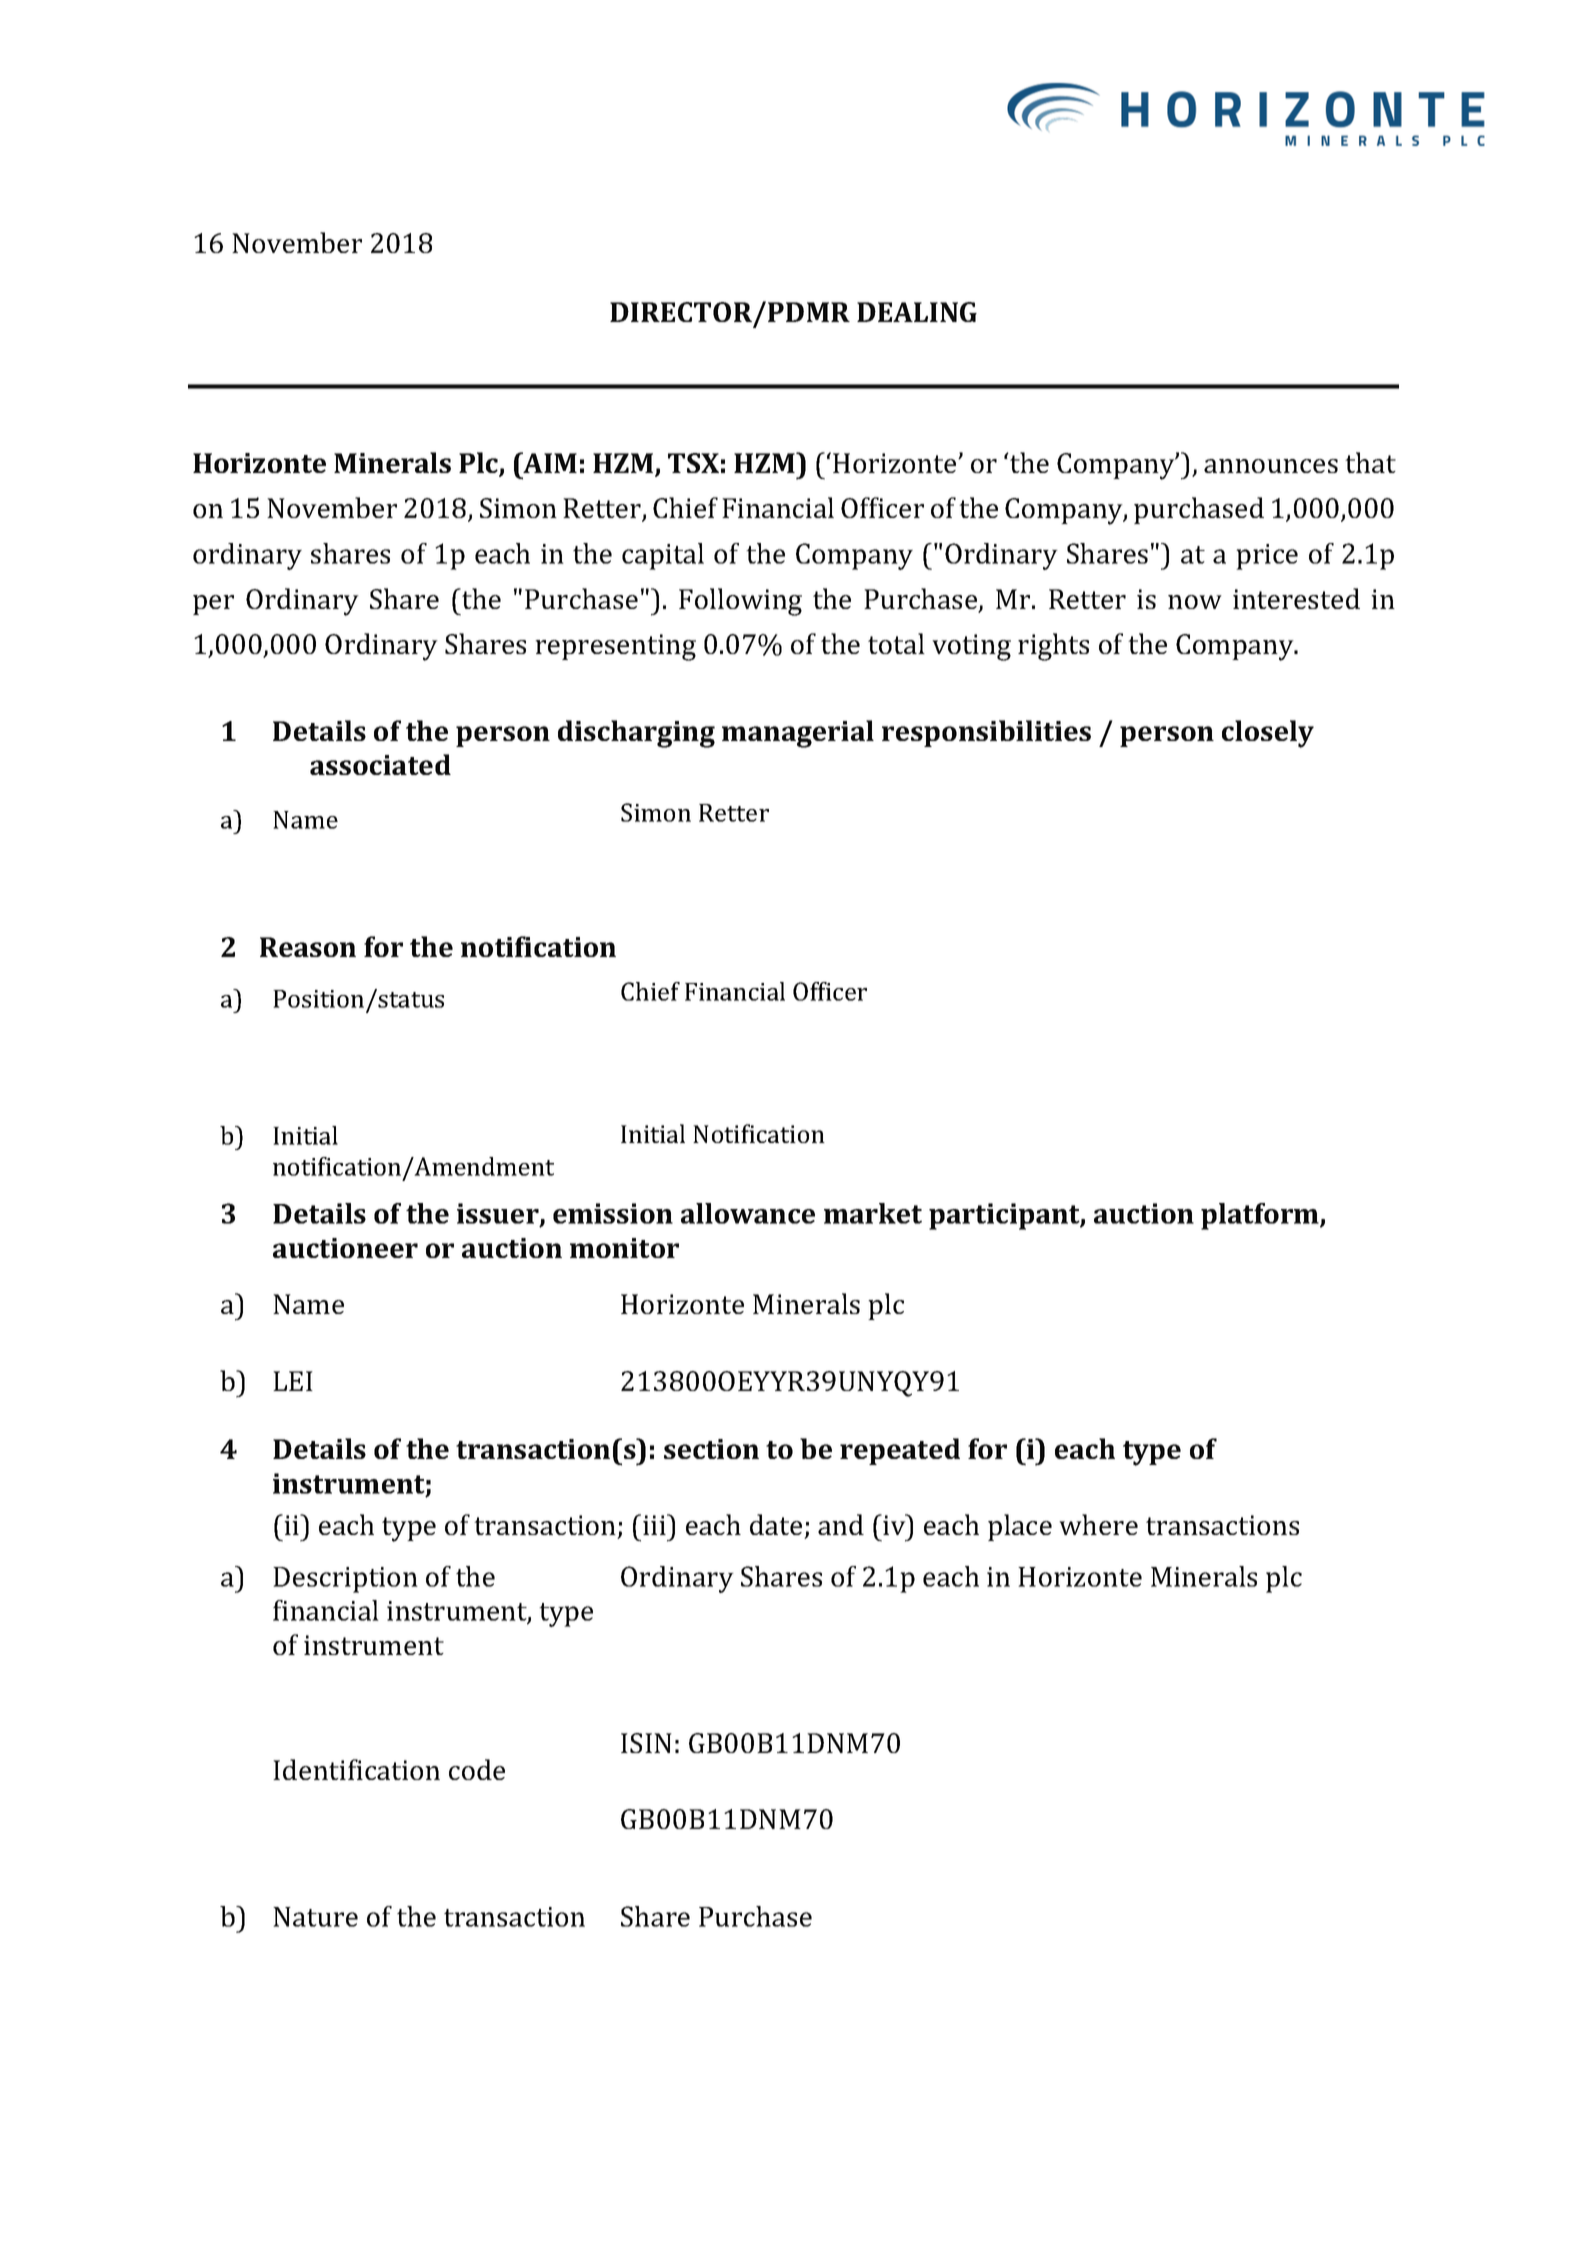  What do you see at coordinates (549, 462) in the document?
I see `AIM` at bounding box center [549, 462].
